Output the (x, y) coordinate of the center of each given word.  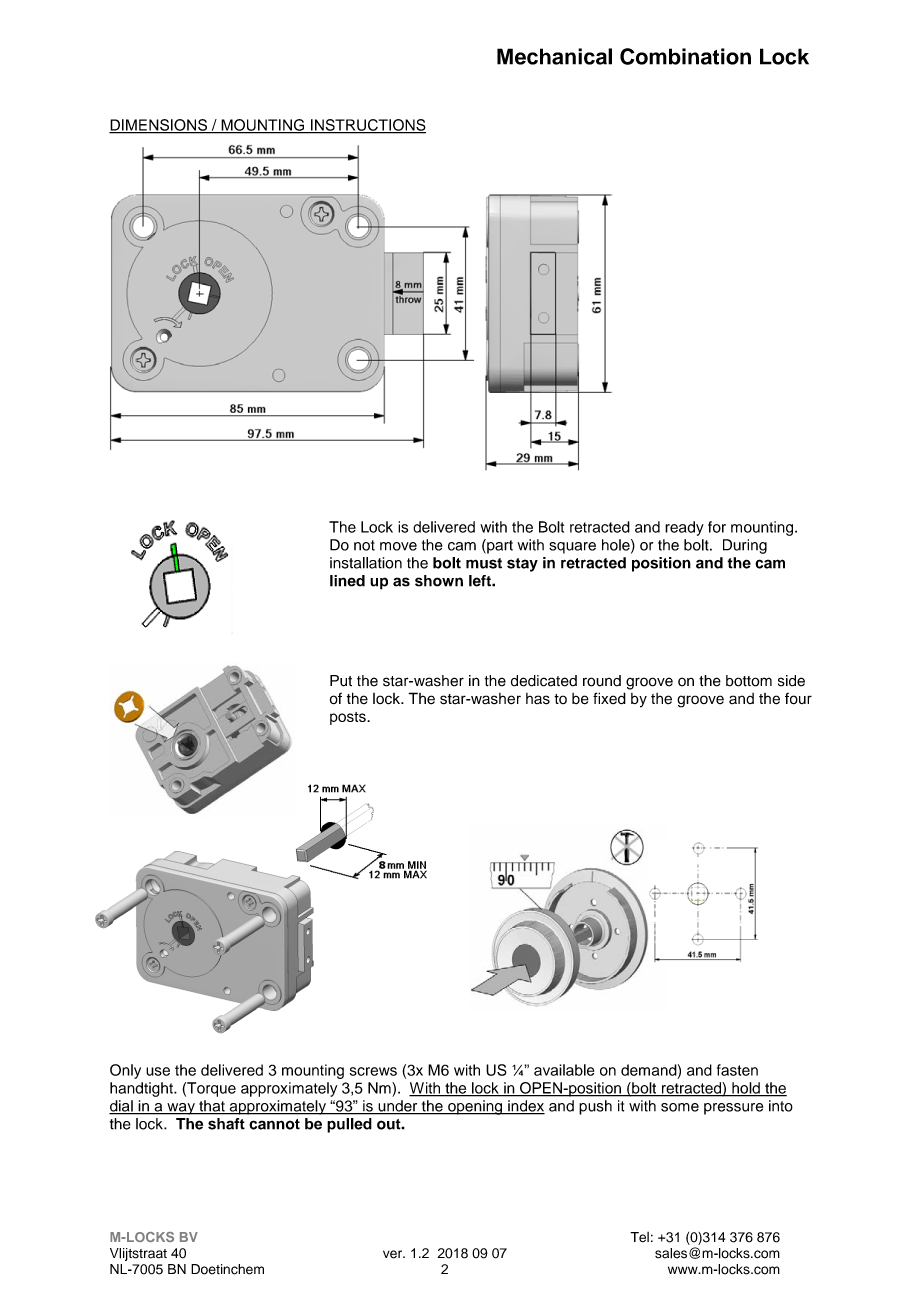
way (181, 1109)
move (398, 546)
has (538, 699)
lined (347, 581)
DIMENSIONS (159, 126)
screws (373, 1071)
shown (439, 581)
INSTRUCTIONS (367, 126)
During (745, 546)
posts (349, 718)
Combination (685, 56)
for (717, 527)
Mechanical (554, 56)
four (798, 699)
